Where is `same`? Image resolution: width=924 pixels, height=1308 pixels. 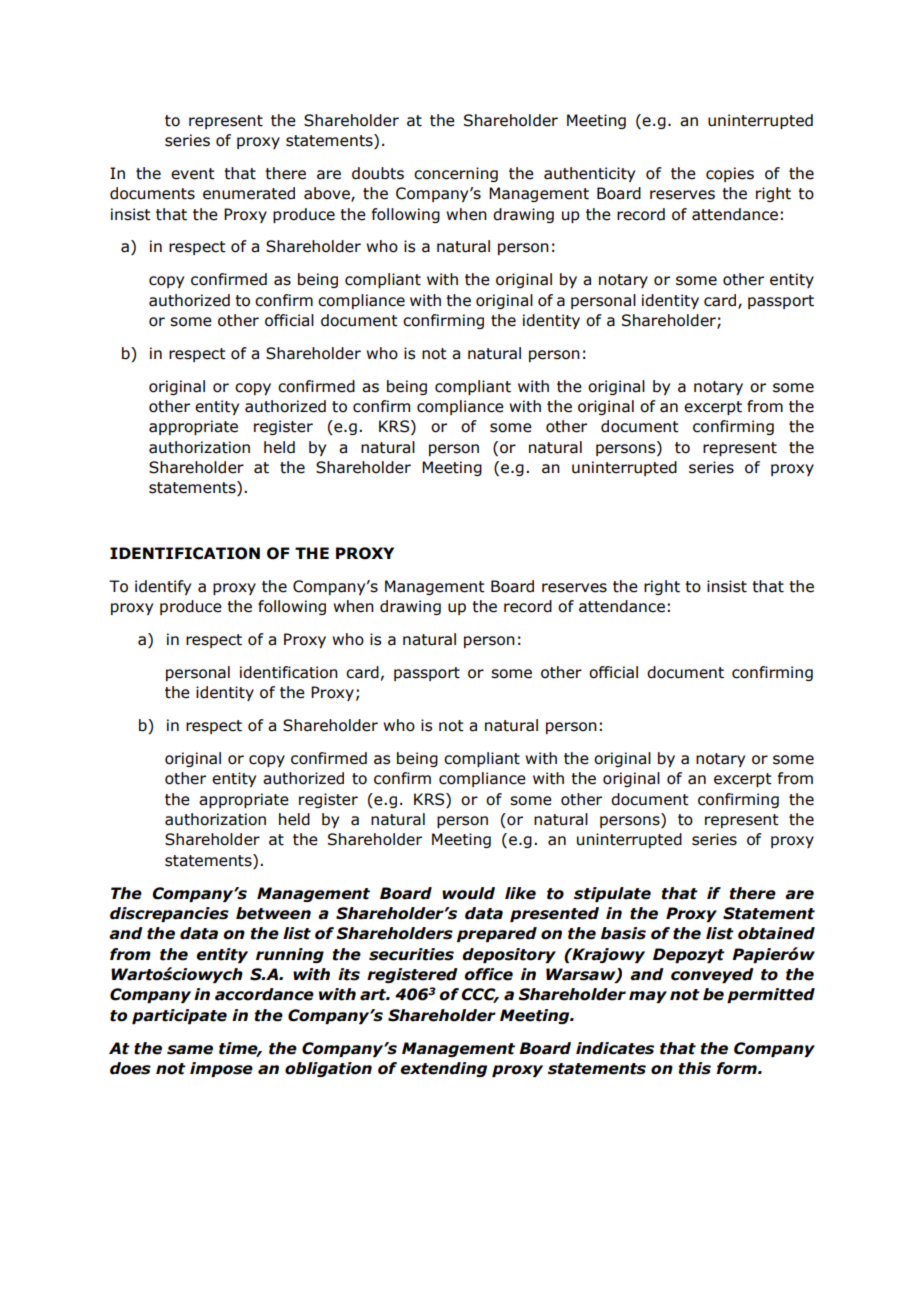
same is located at coordinates (190, 1050).
